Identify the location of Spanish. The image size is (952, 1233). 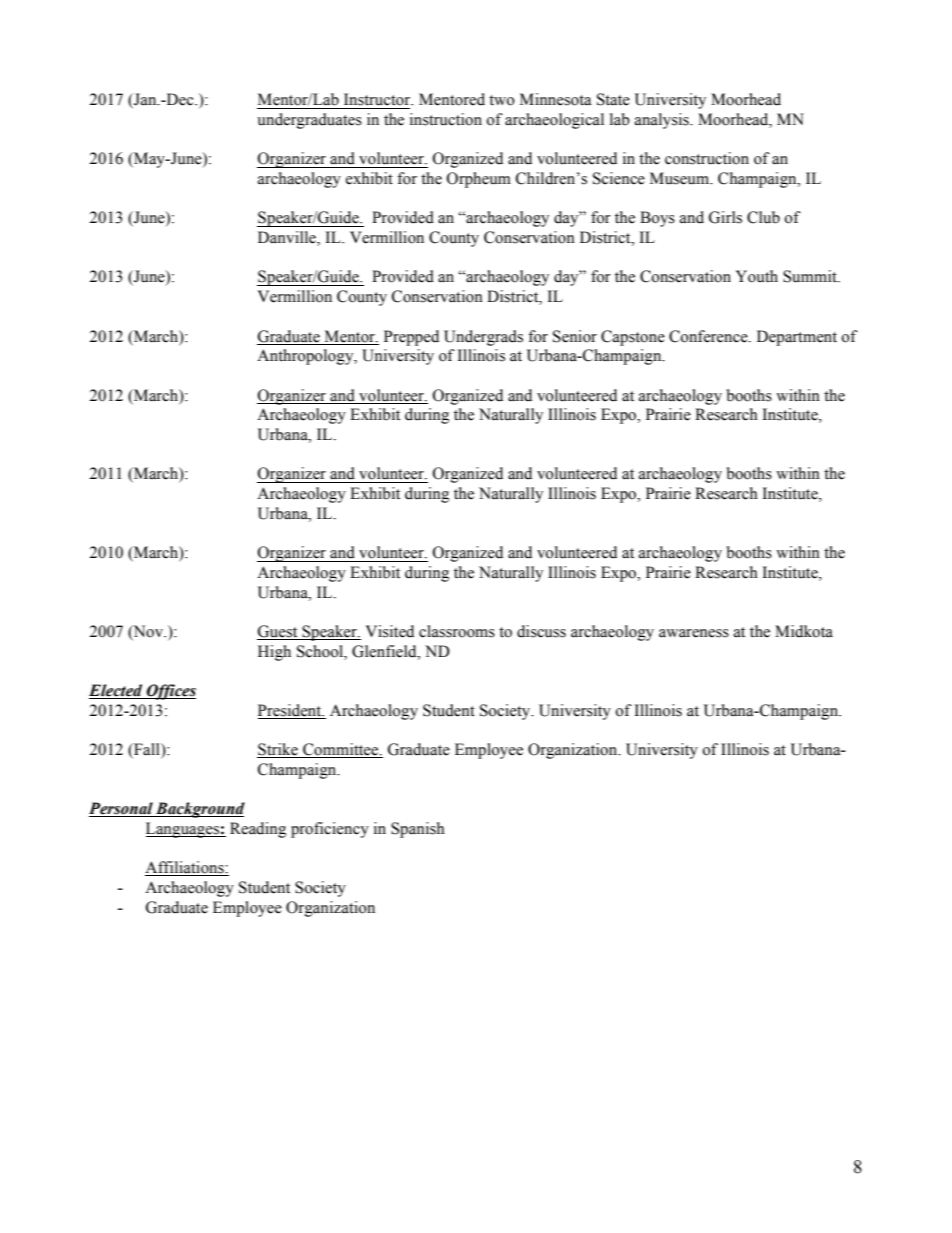
(418, 830).
